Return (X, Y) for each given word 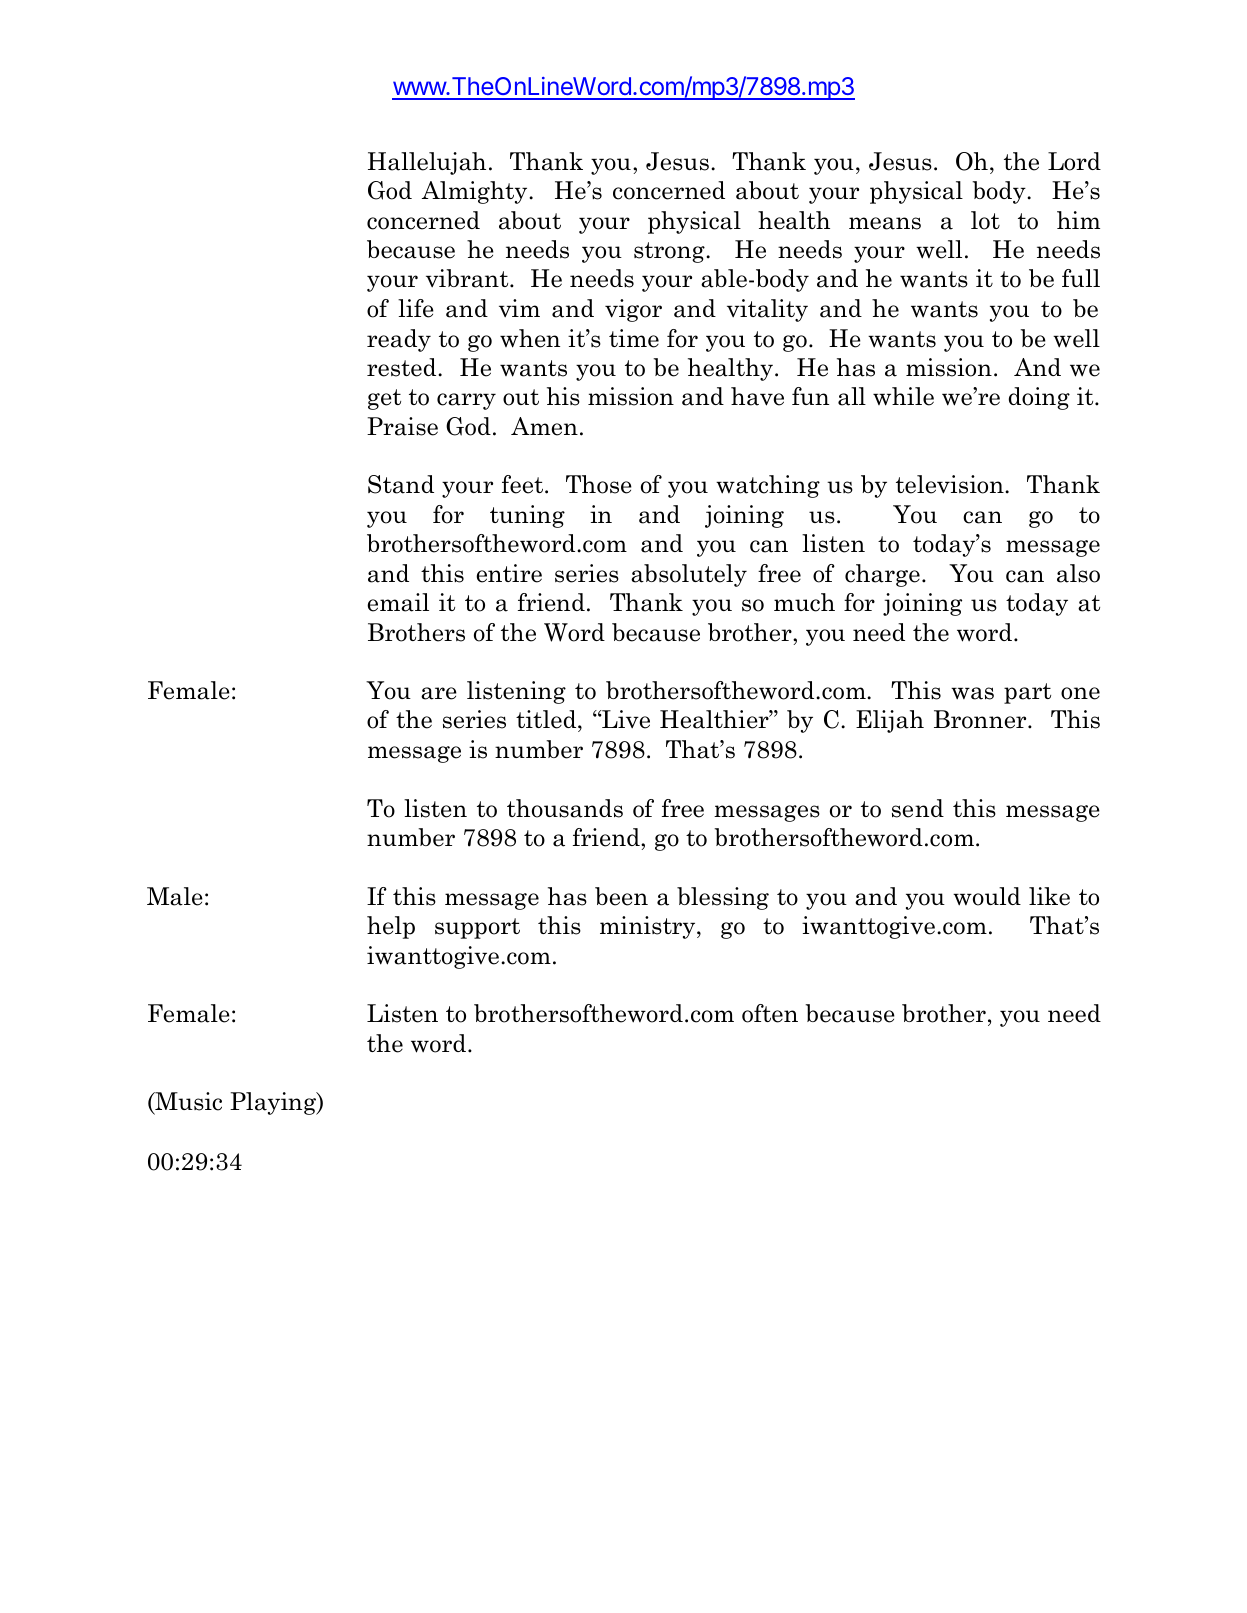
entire (509, 573)
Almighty (476, 192)
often (770, 1013)
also (1078, 573)
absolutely (689, 575)
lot (985, 220)
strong (670, 252)
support (477, 928)
